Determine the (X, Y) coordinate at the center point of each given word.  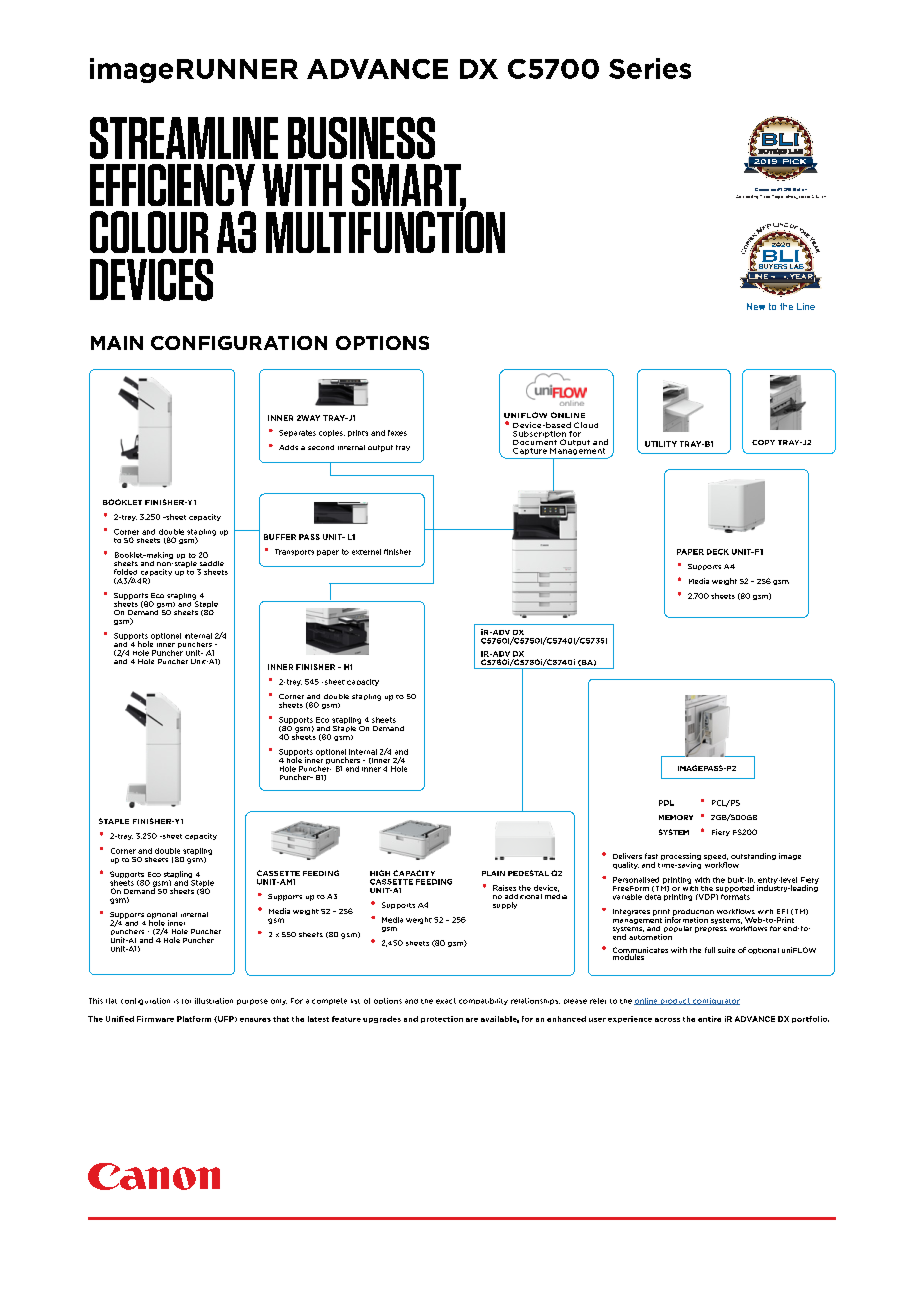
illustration (214, 1001)
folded (125, 572)
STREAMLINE (184, 138)
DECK (718, 552)
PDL (666, 803)
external (366, 552)
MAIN (117, 343)
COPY (763, 442)
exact (446, 1001)
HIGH (380, 873)
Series (650, 68)
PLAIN (493, 873)
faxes (397, 433)
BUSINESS (361, 138)
